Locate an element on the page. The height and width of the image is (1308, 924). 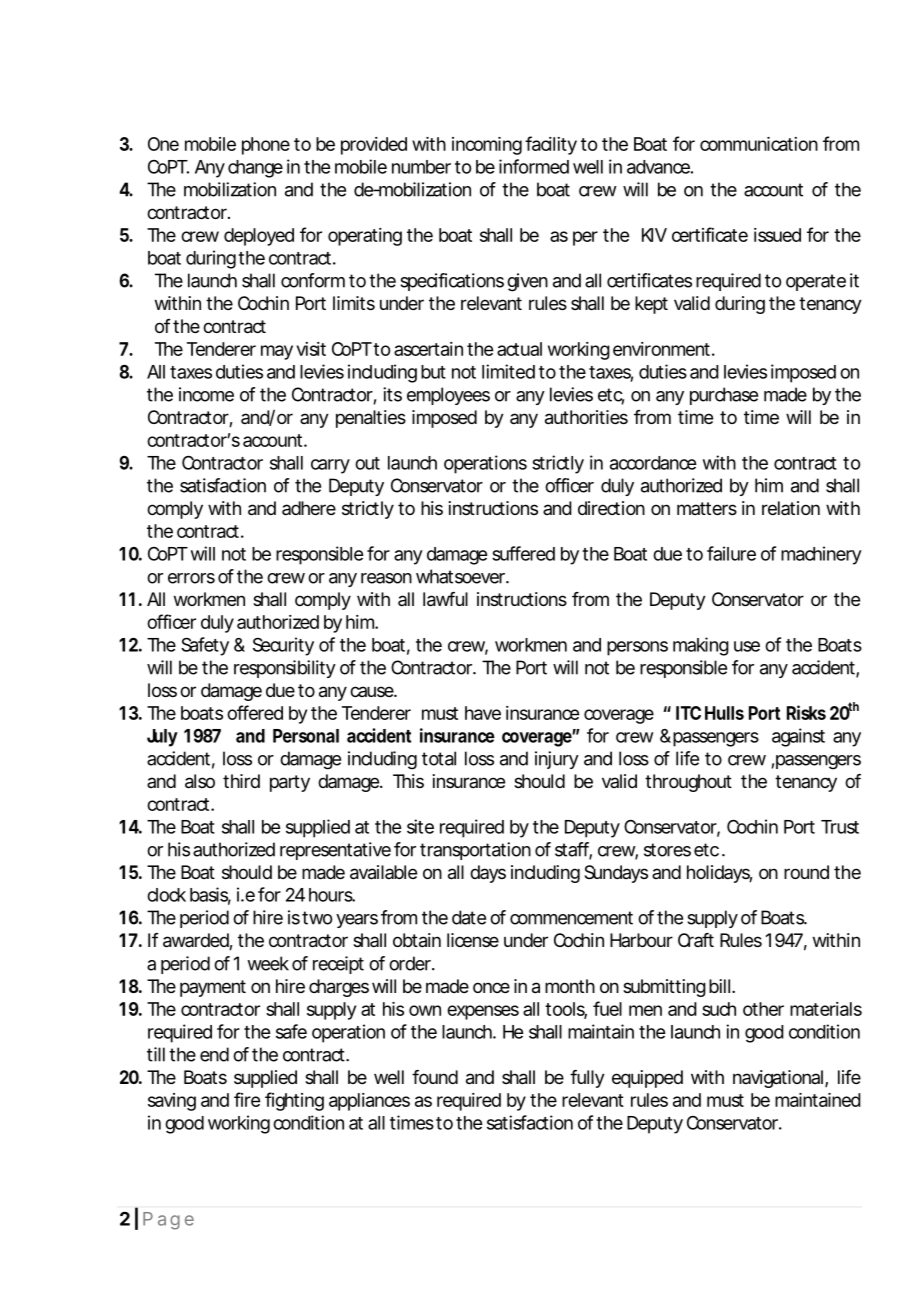
round is located at coordinates (806, 872).
